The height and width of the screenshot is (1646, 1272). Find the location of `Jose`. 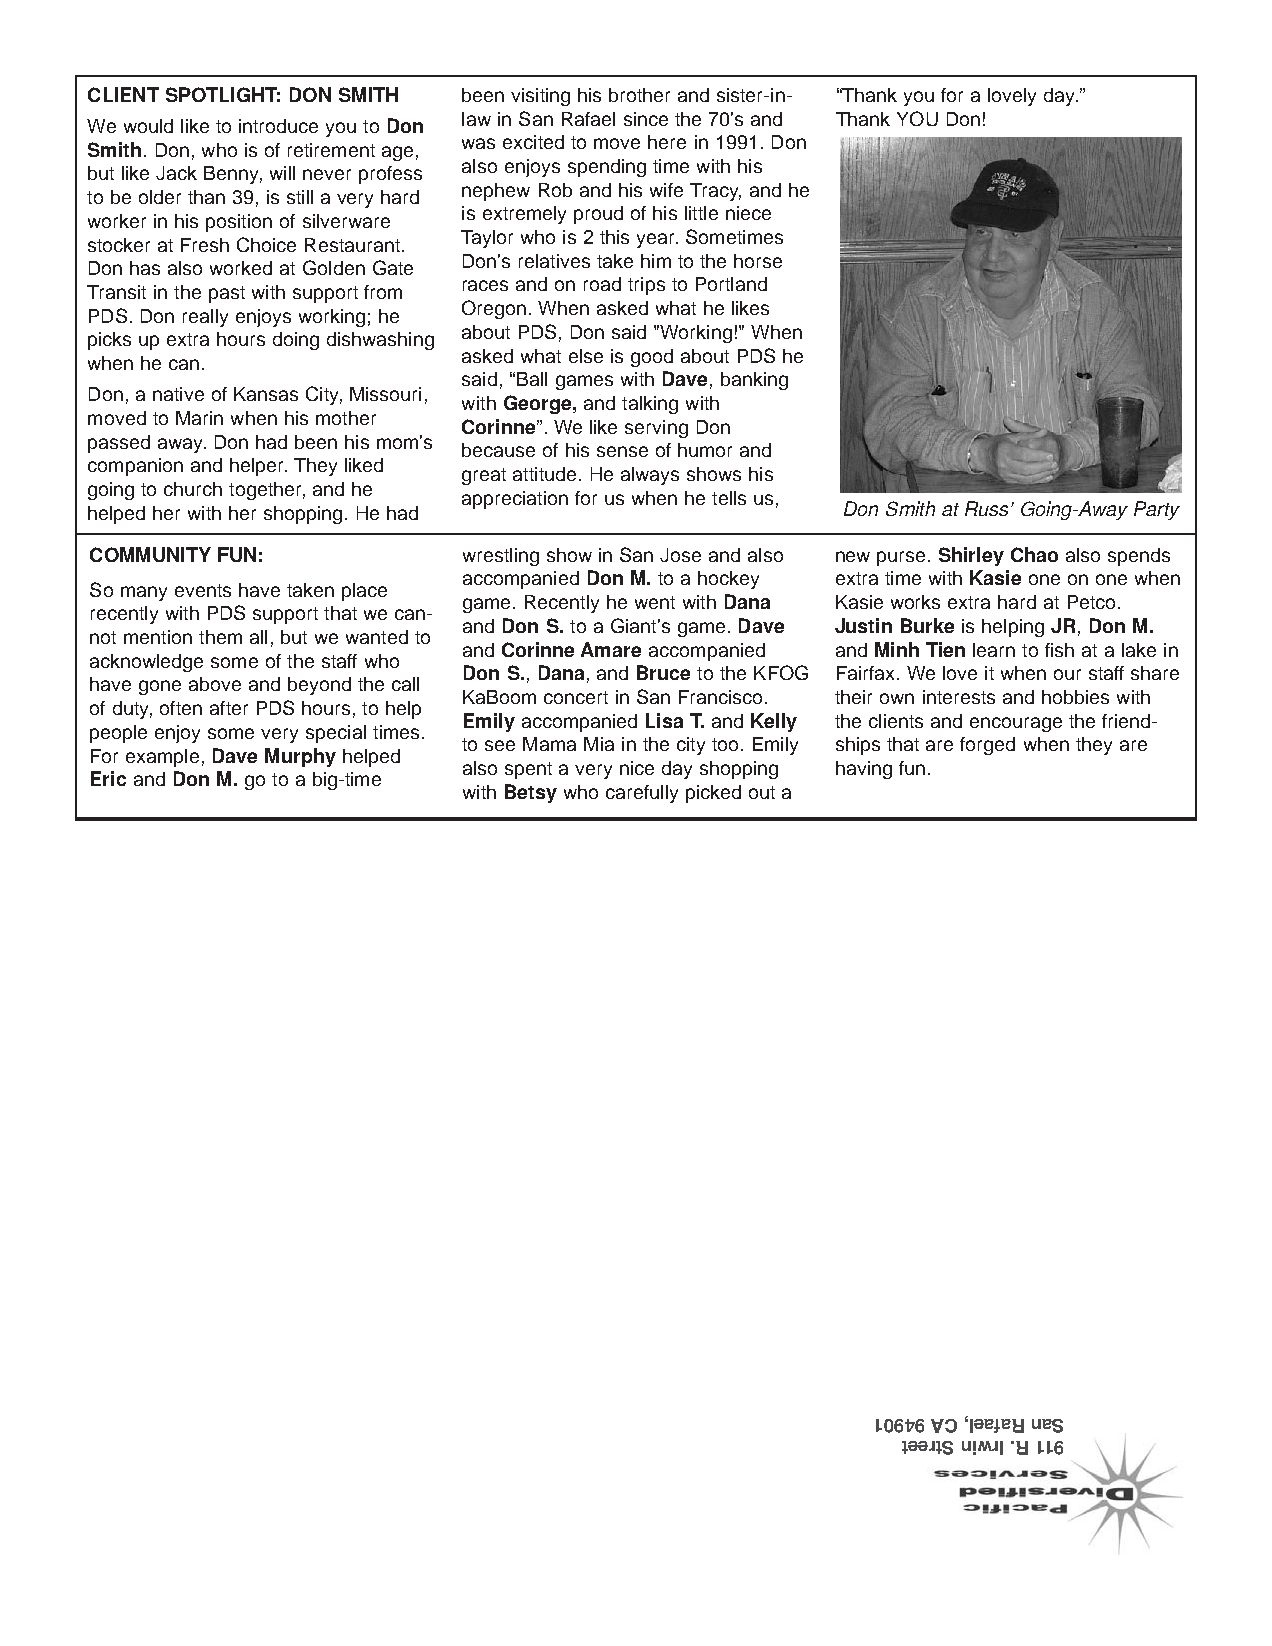

Jose is located at coordinates (680, 555).
